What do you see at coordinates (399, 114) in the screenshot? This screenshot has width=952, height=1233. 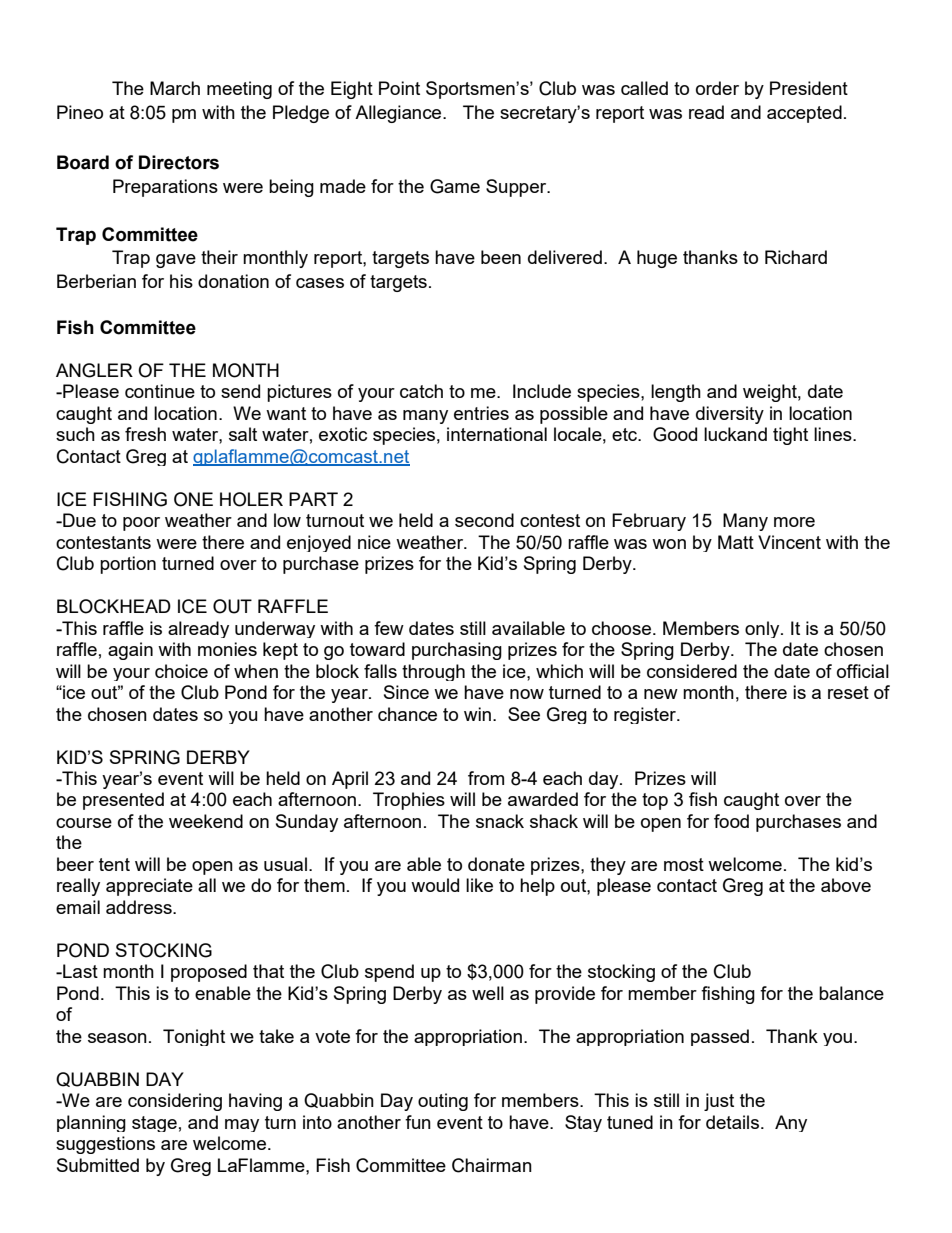 I see `Allegiance` at bounding box center [399, 114].
